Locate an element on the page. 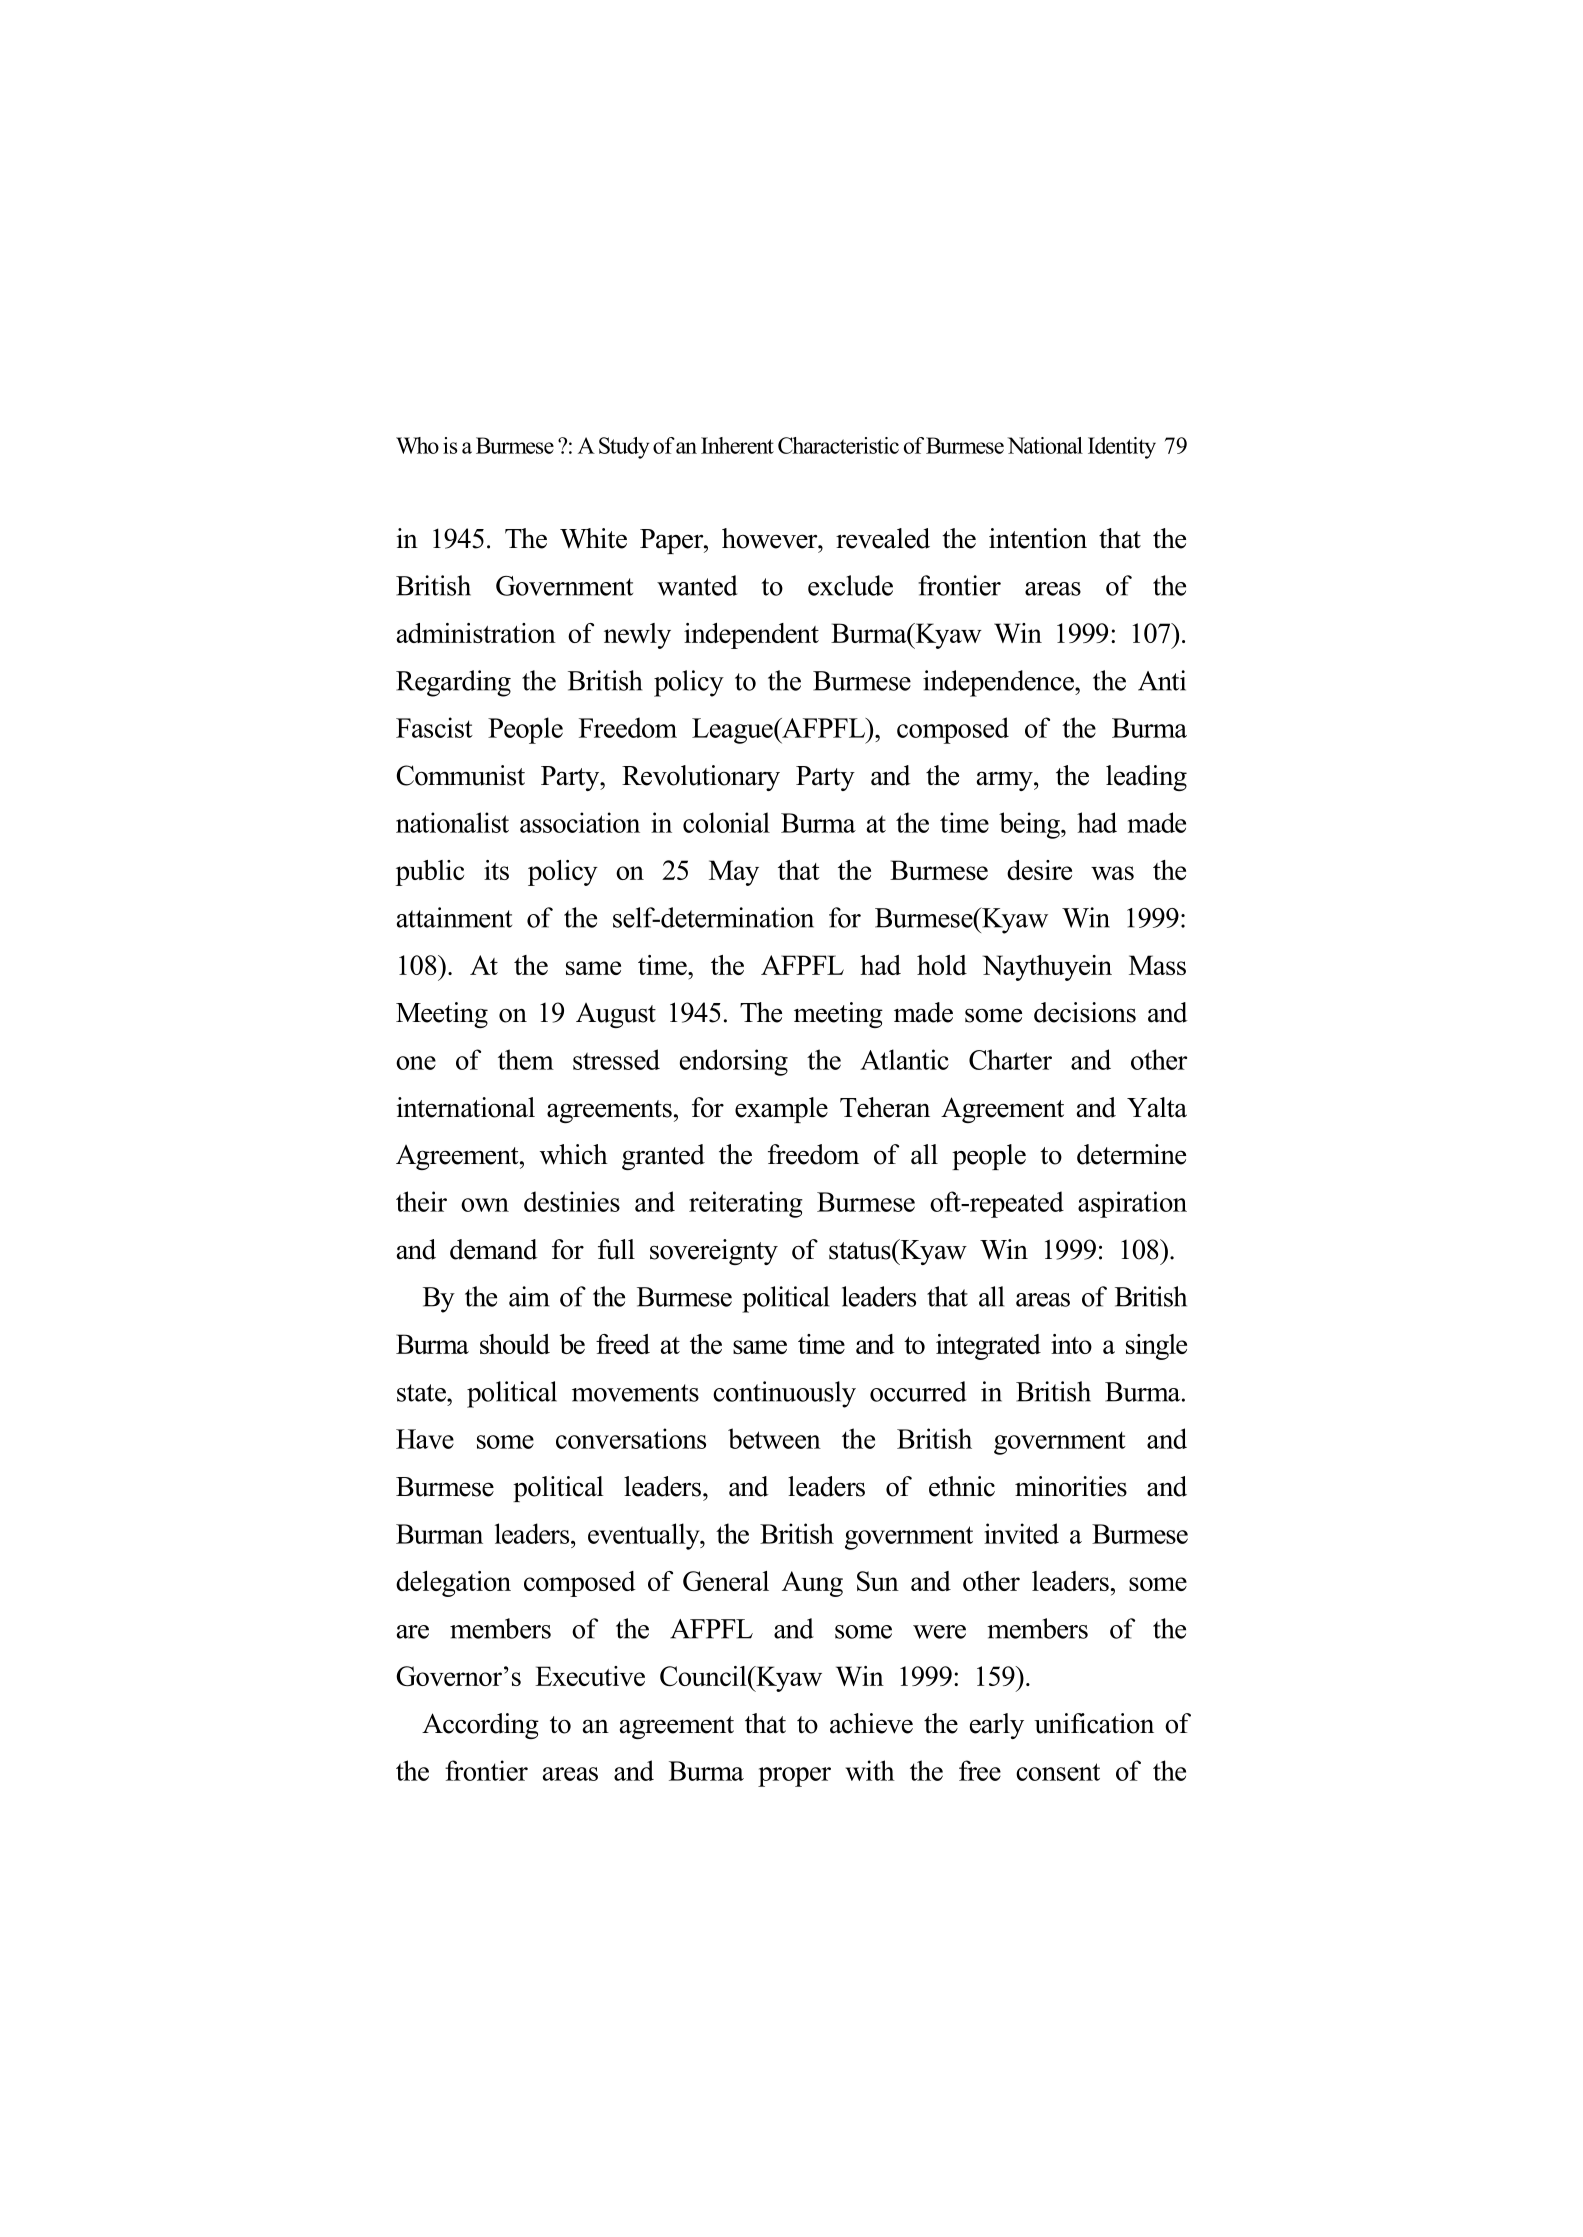  unification is located at coordinates (1094, 1723).
